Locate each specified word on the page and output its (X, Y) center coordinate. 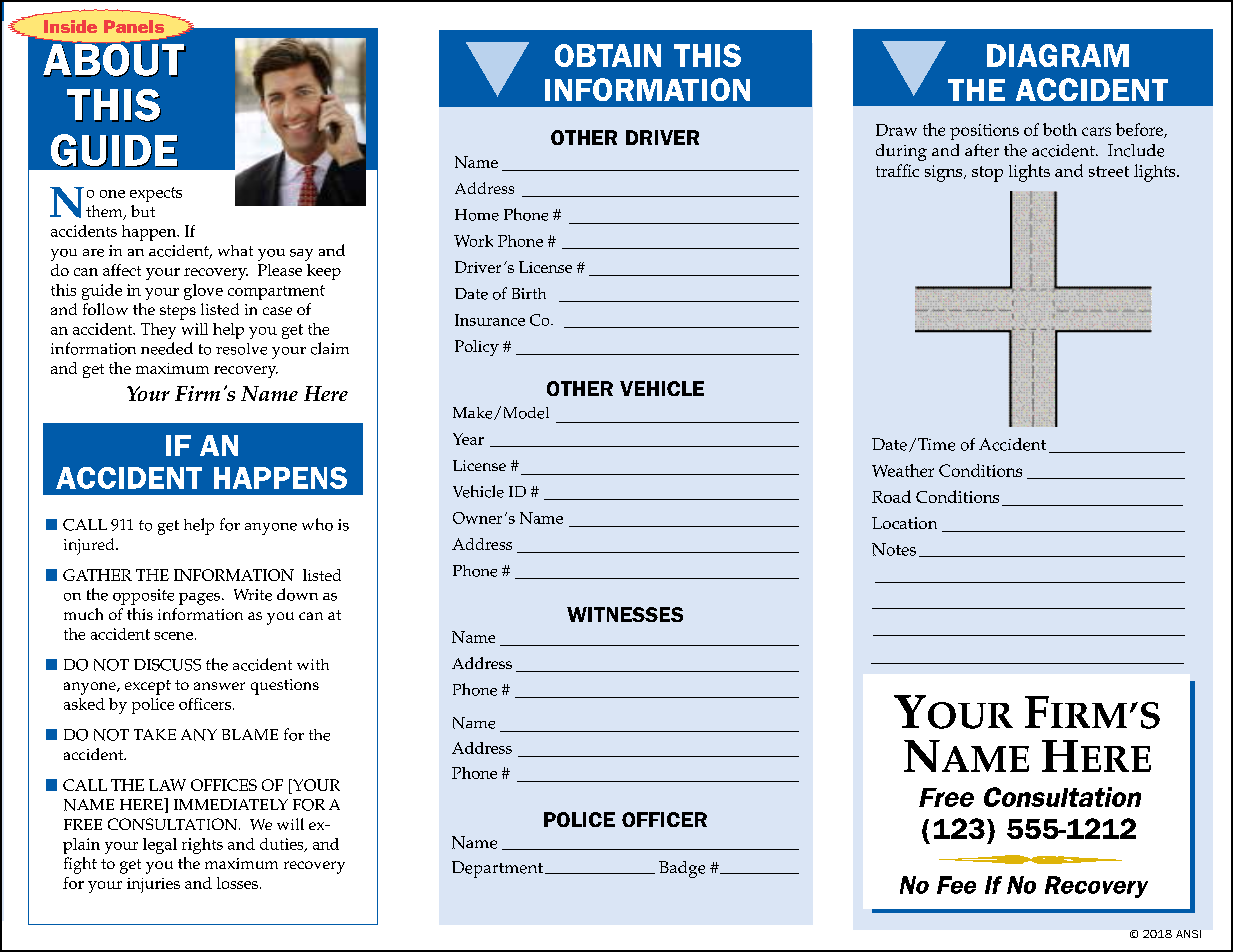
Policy (477, 348)
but (143, 211)
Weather (903, 470)
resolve (241, 349)
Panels (134, 26)
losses (237, 883)
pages (201, 599)
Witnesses (625, 614)
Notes (894, 549)
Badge (682, 869)
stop (987, 174)
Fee (956, 885)
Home (477, 215)
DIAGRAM (1058, 55)
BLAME (250, 734)
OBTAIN (608, 55)
